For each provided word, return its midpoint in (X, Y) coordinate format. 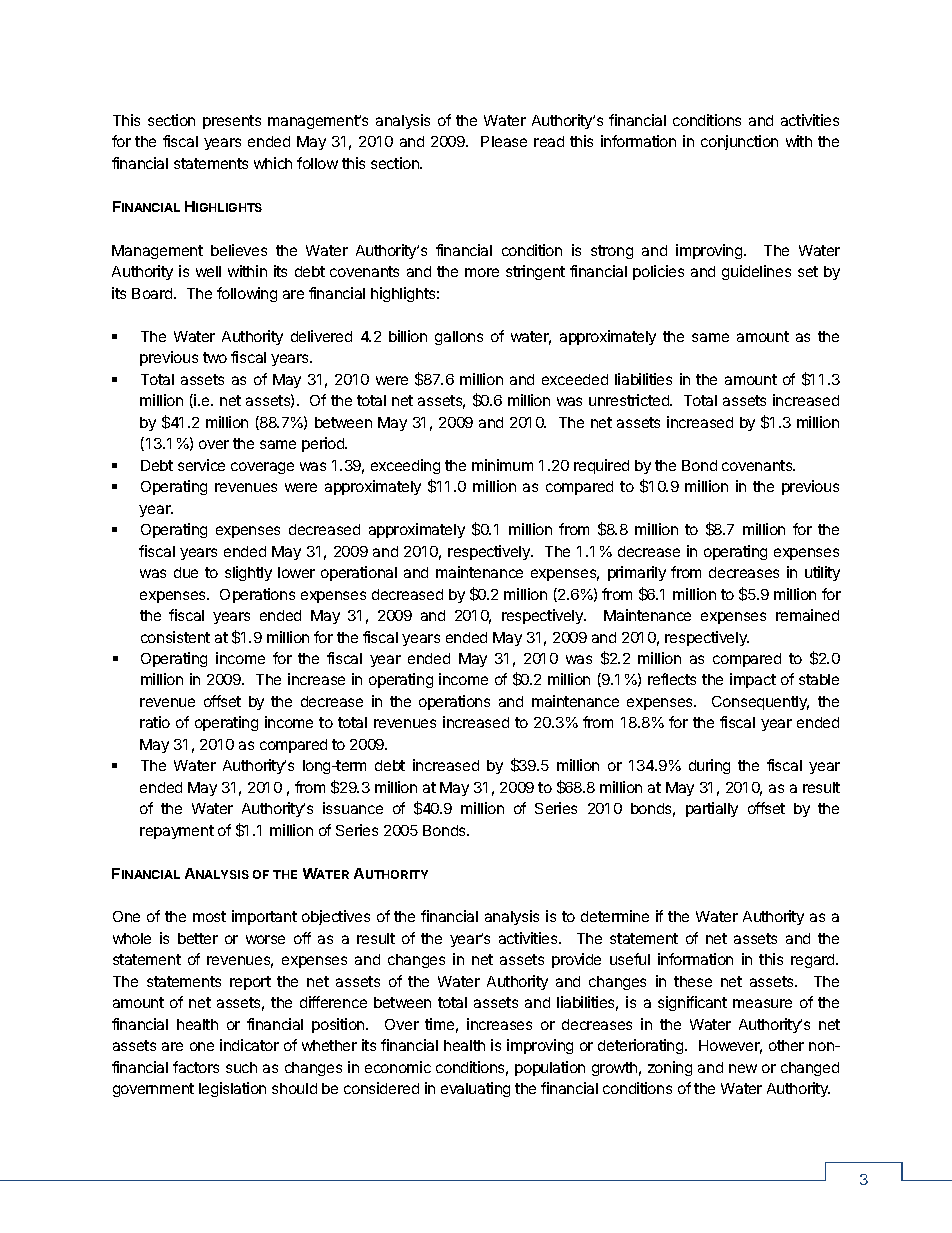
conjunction (739, 142)
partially (712, 809)
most (209, 916)
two (215, 357)
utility (822, 573)
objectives (336, 917)
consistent (175, 637)
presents (232, 122)
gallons (459, 338)
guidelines (756, 272)
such (241, 1067)
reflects (672, 679)
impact (753, 680)
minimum (502, 465)
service (201, 465)
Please (504, 141)
